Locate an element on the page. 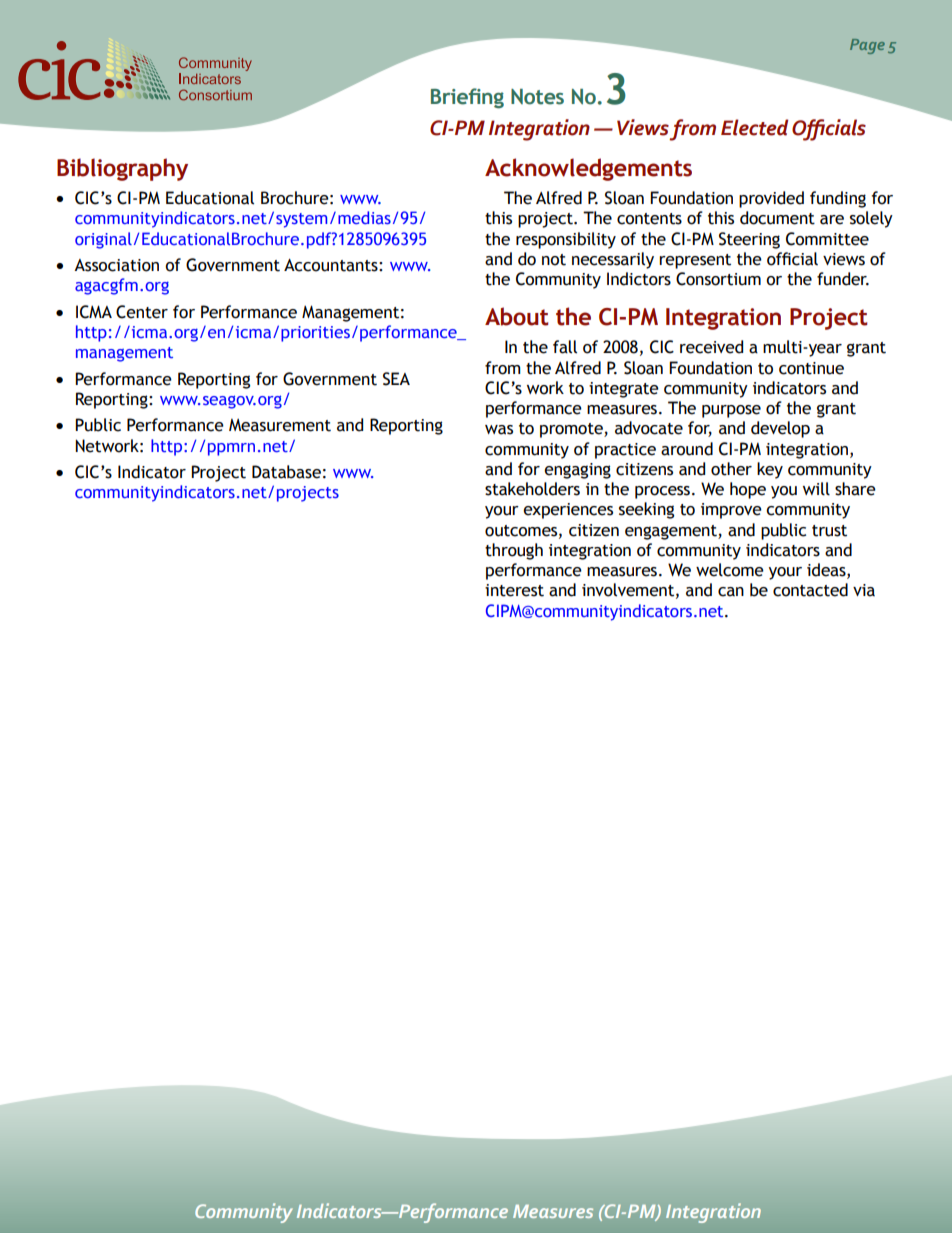 The width and height of the page is (952, 1233). received is located at coordinates (711, 347).
